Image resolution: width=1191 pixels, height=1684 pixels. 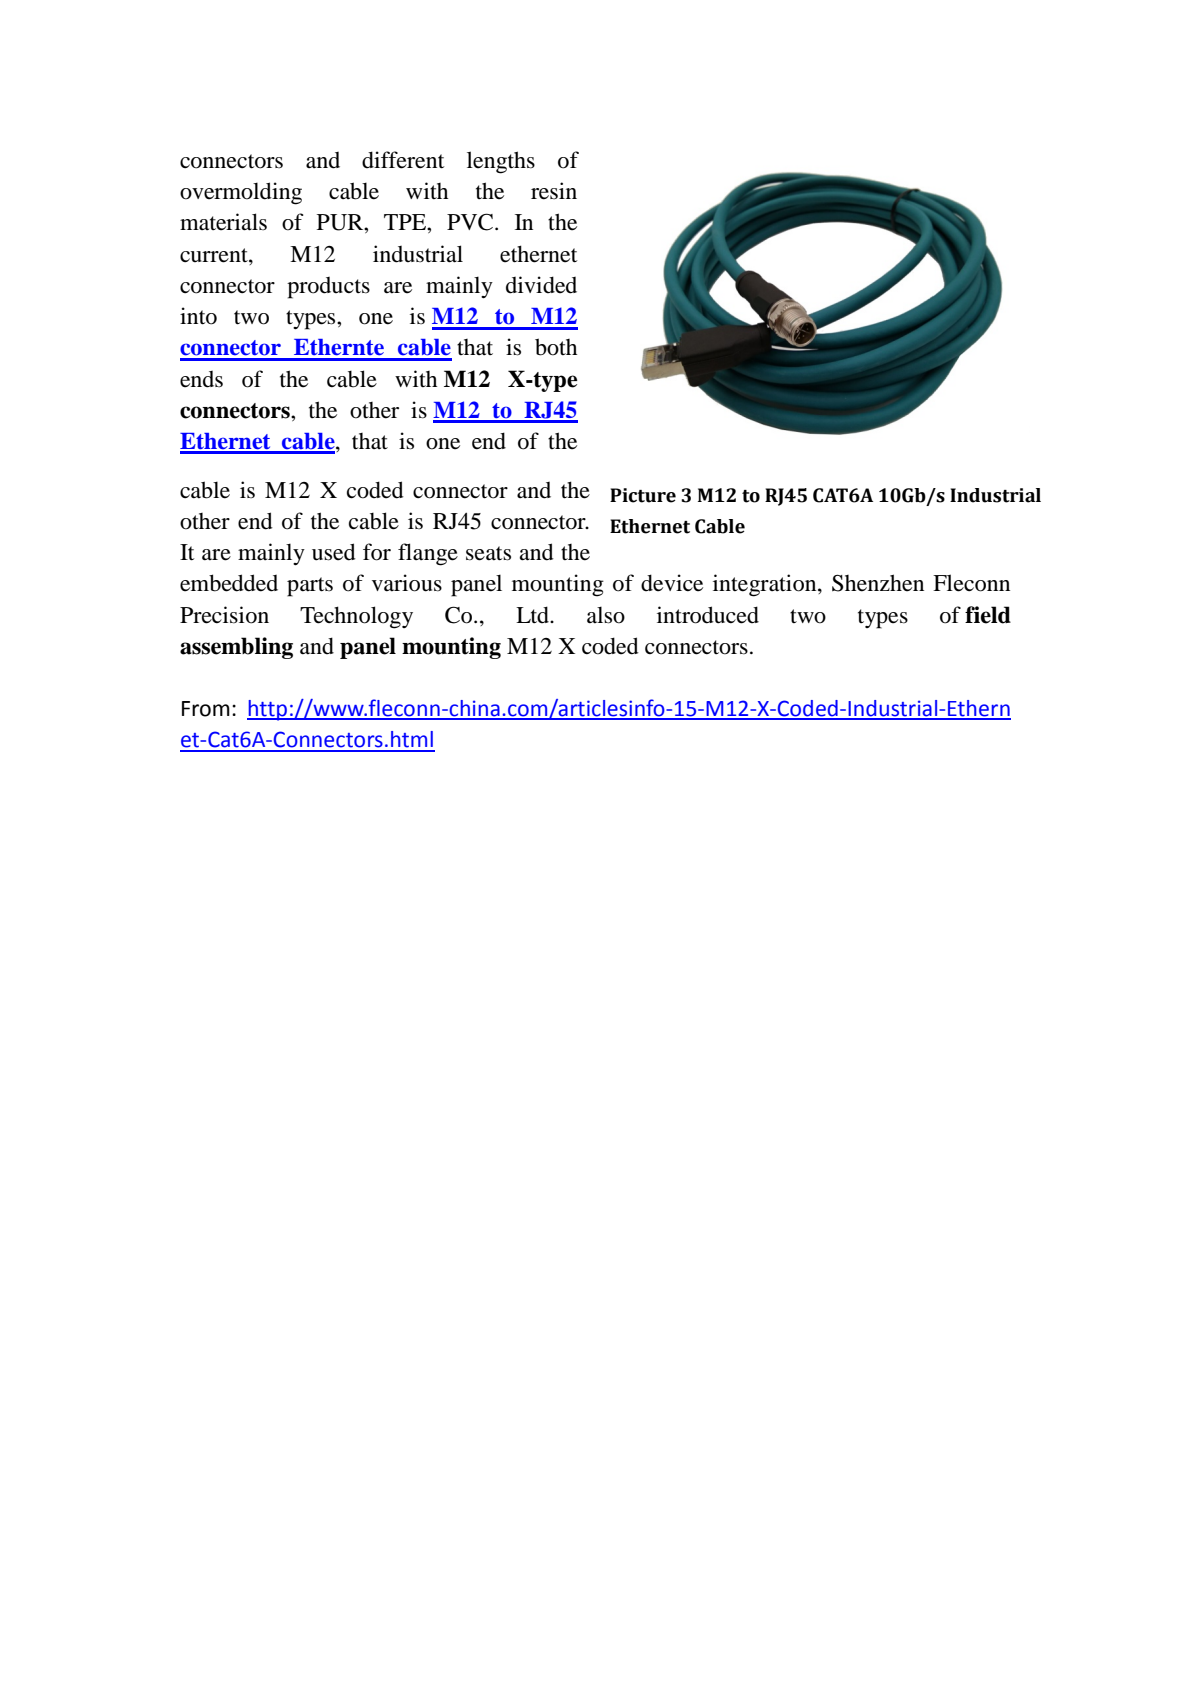 What do you see at coordinates (206, 709) in the screenshot?
I see `From` at bounding box center [206, 709].
